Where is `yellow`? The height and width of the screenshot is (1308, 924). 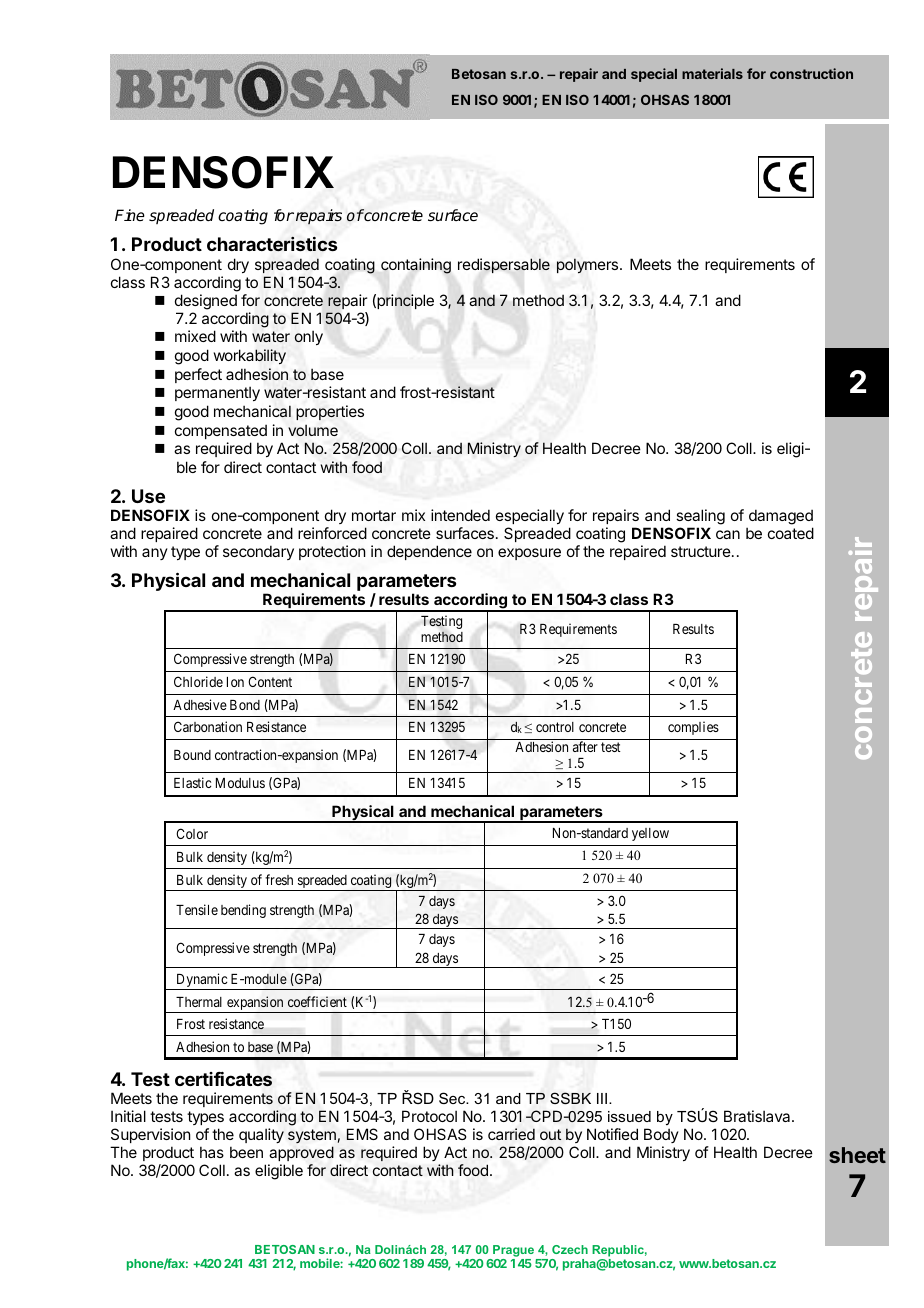 yellow is located at coordinates (650, 834).
